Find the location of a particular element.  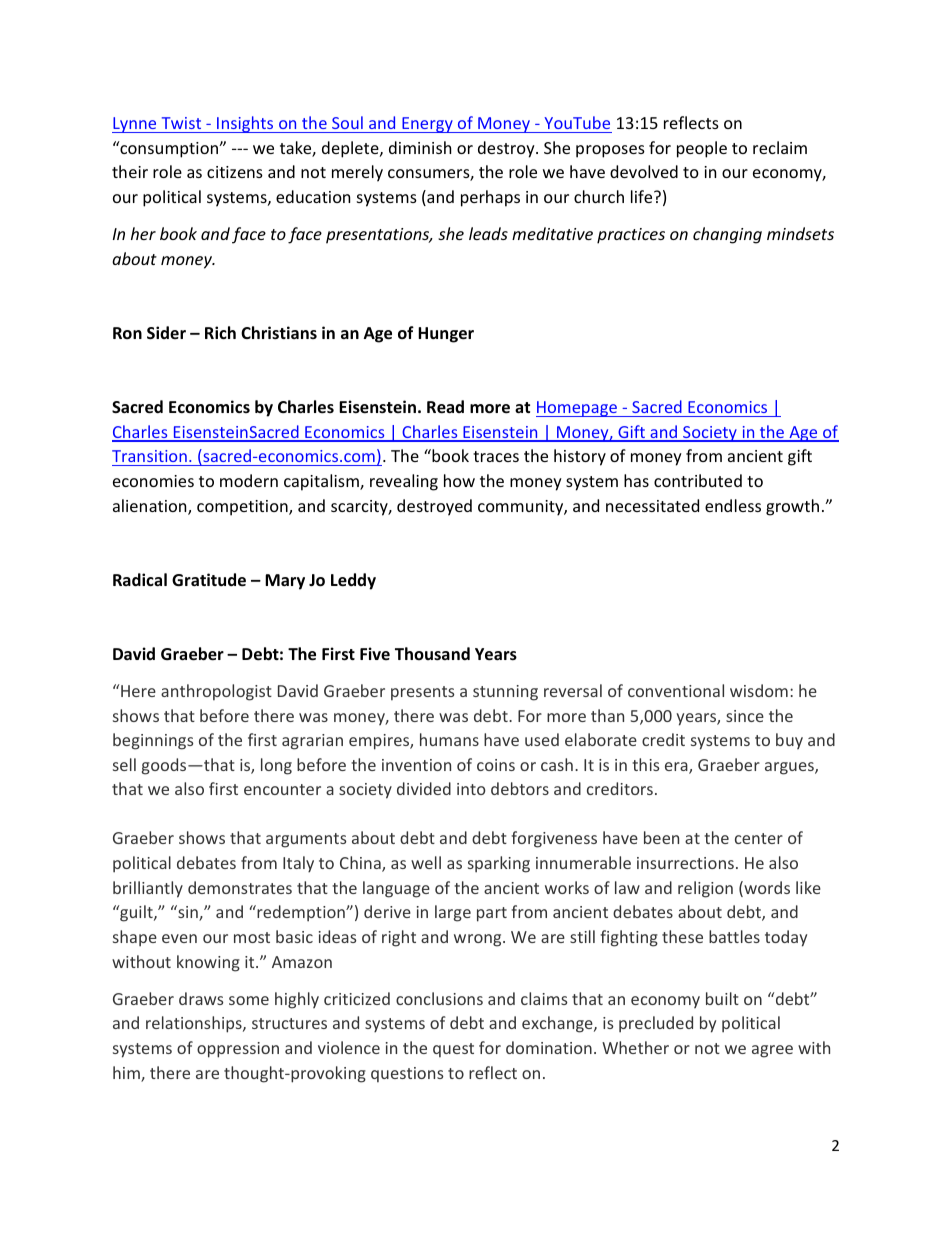

Thousand is located at coordinates (432, 653).
